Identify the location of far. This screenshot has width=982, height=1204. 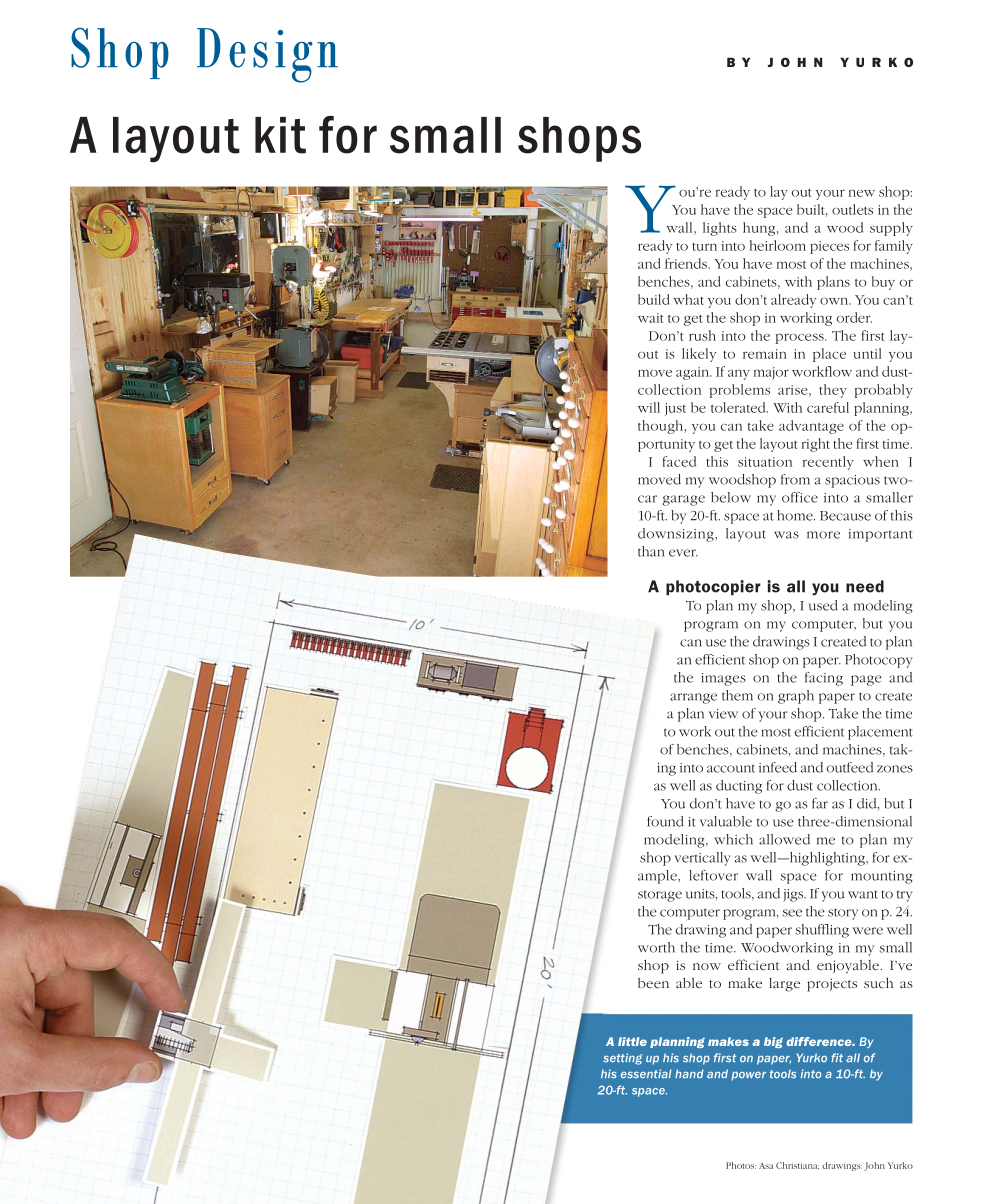
(820, 803).
